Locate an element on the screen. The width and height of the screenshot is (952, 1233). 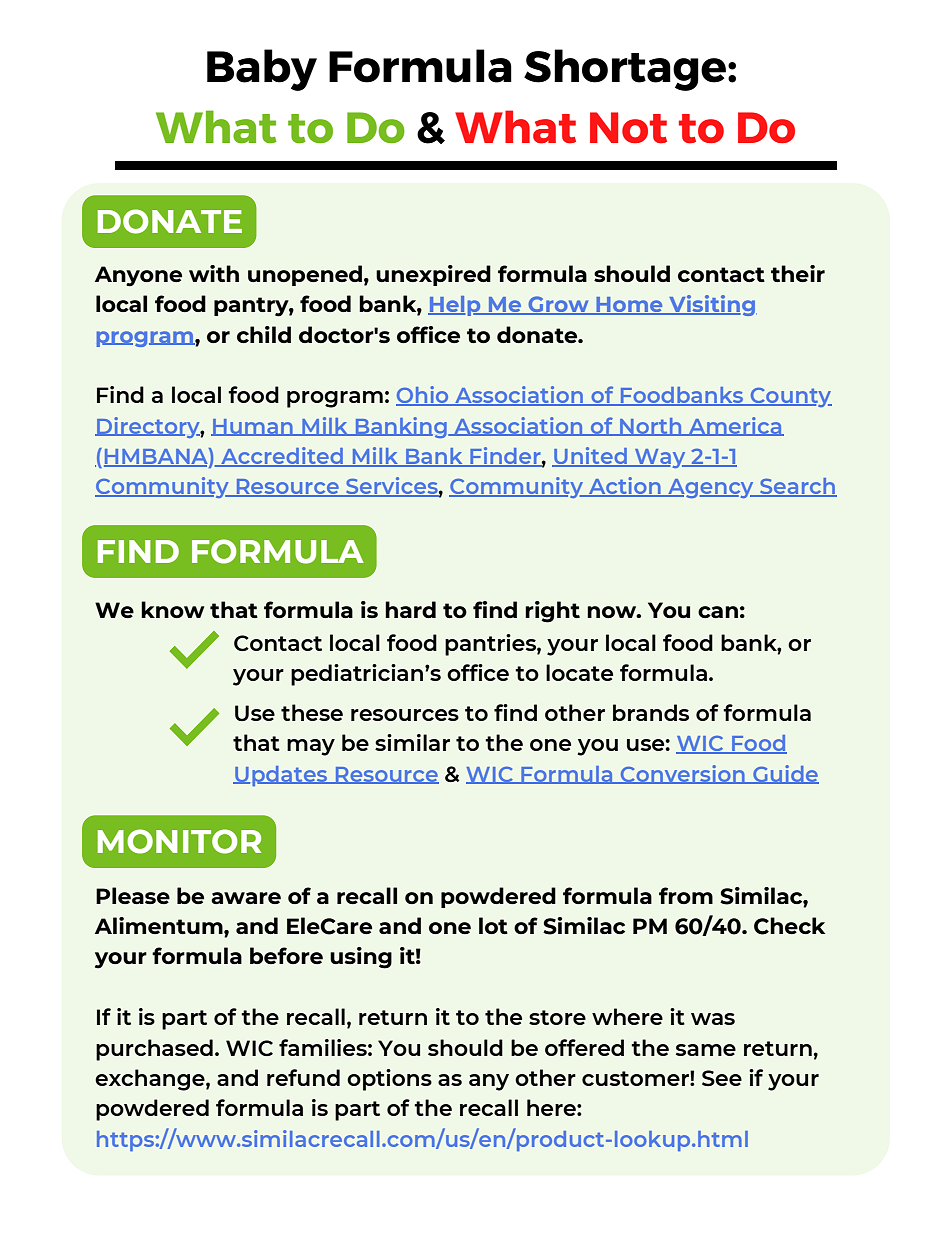
Not is located at coordinates (628, 128).
